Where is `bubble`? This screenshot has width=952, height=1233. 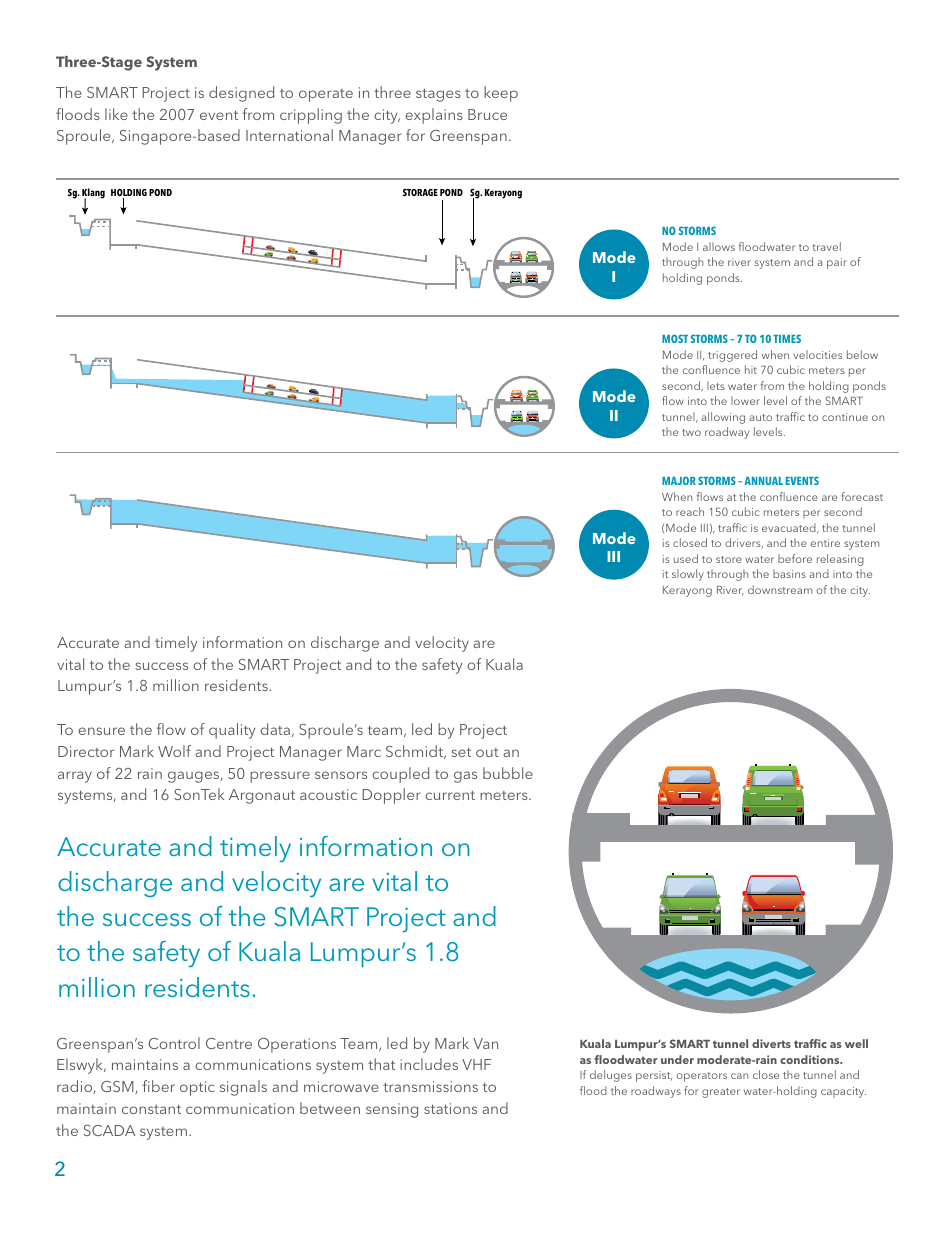
bubble is located at coordinates (508, 773).
